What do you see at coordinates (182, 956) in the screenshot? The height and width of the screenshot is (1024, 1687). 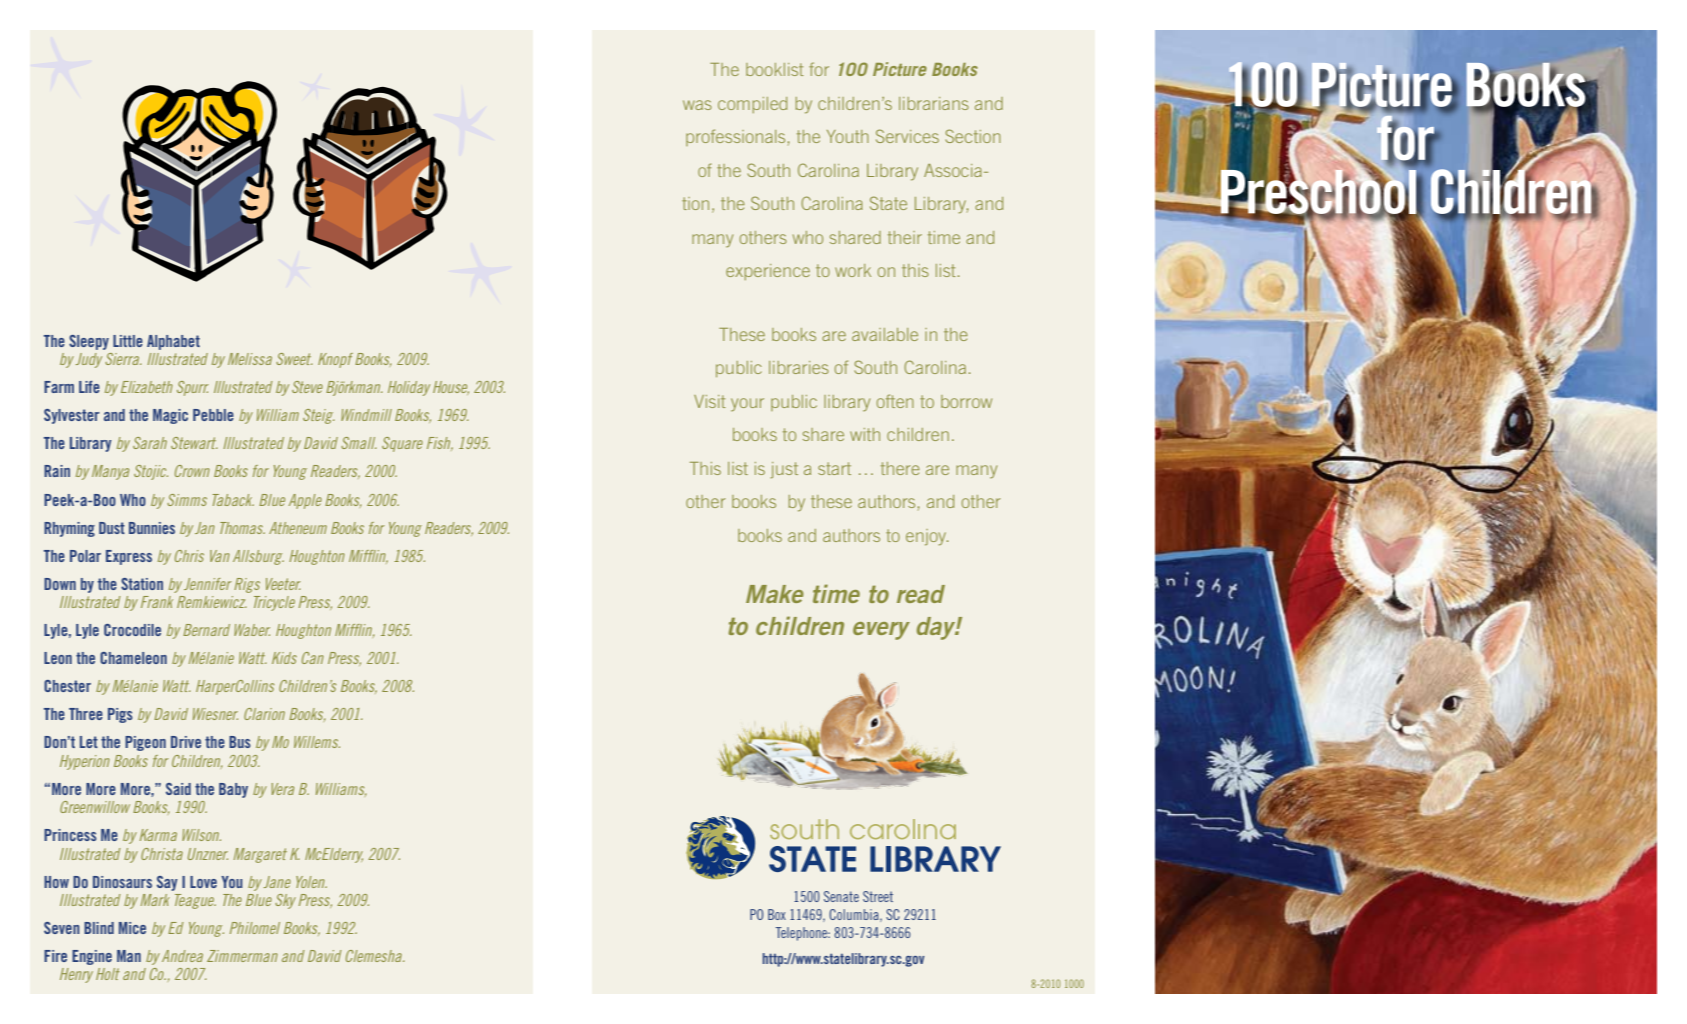 I see `Andrea` at bounding box center [182, 956].
